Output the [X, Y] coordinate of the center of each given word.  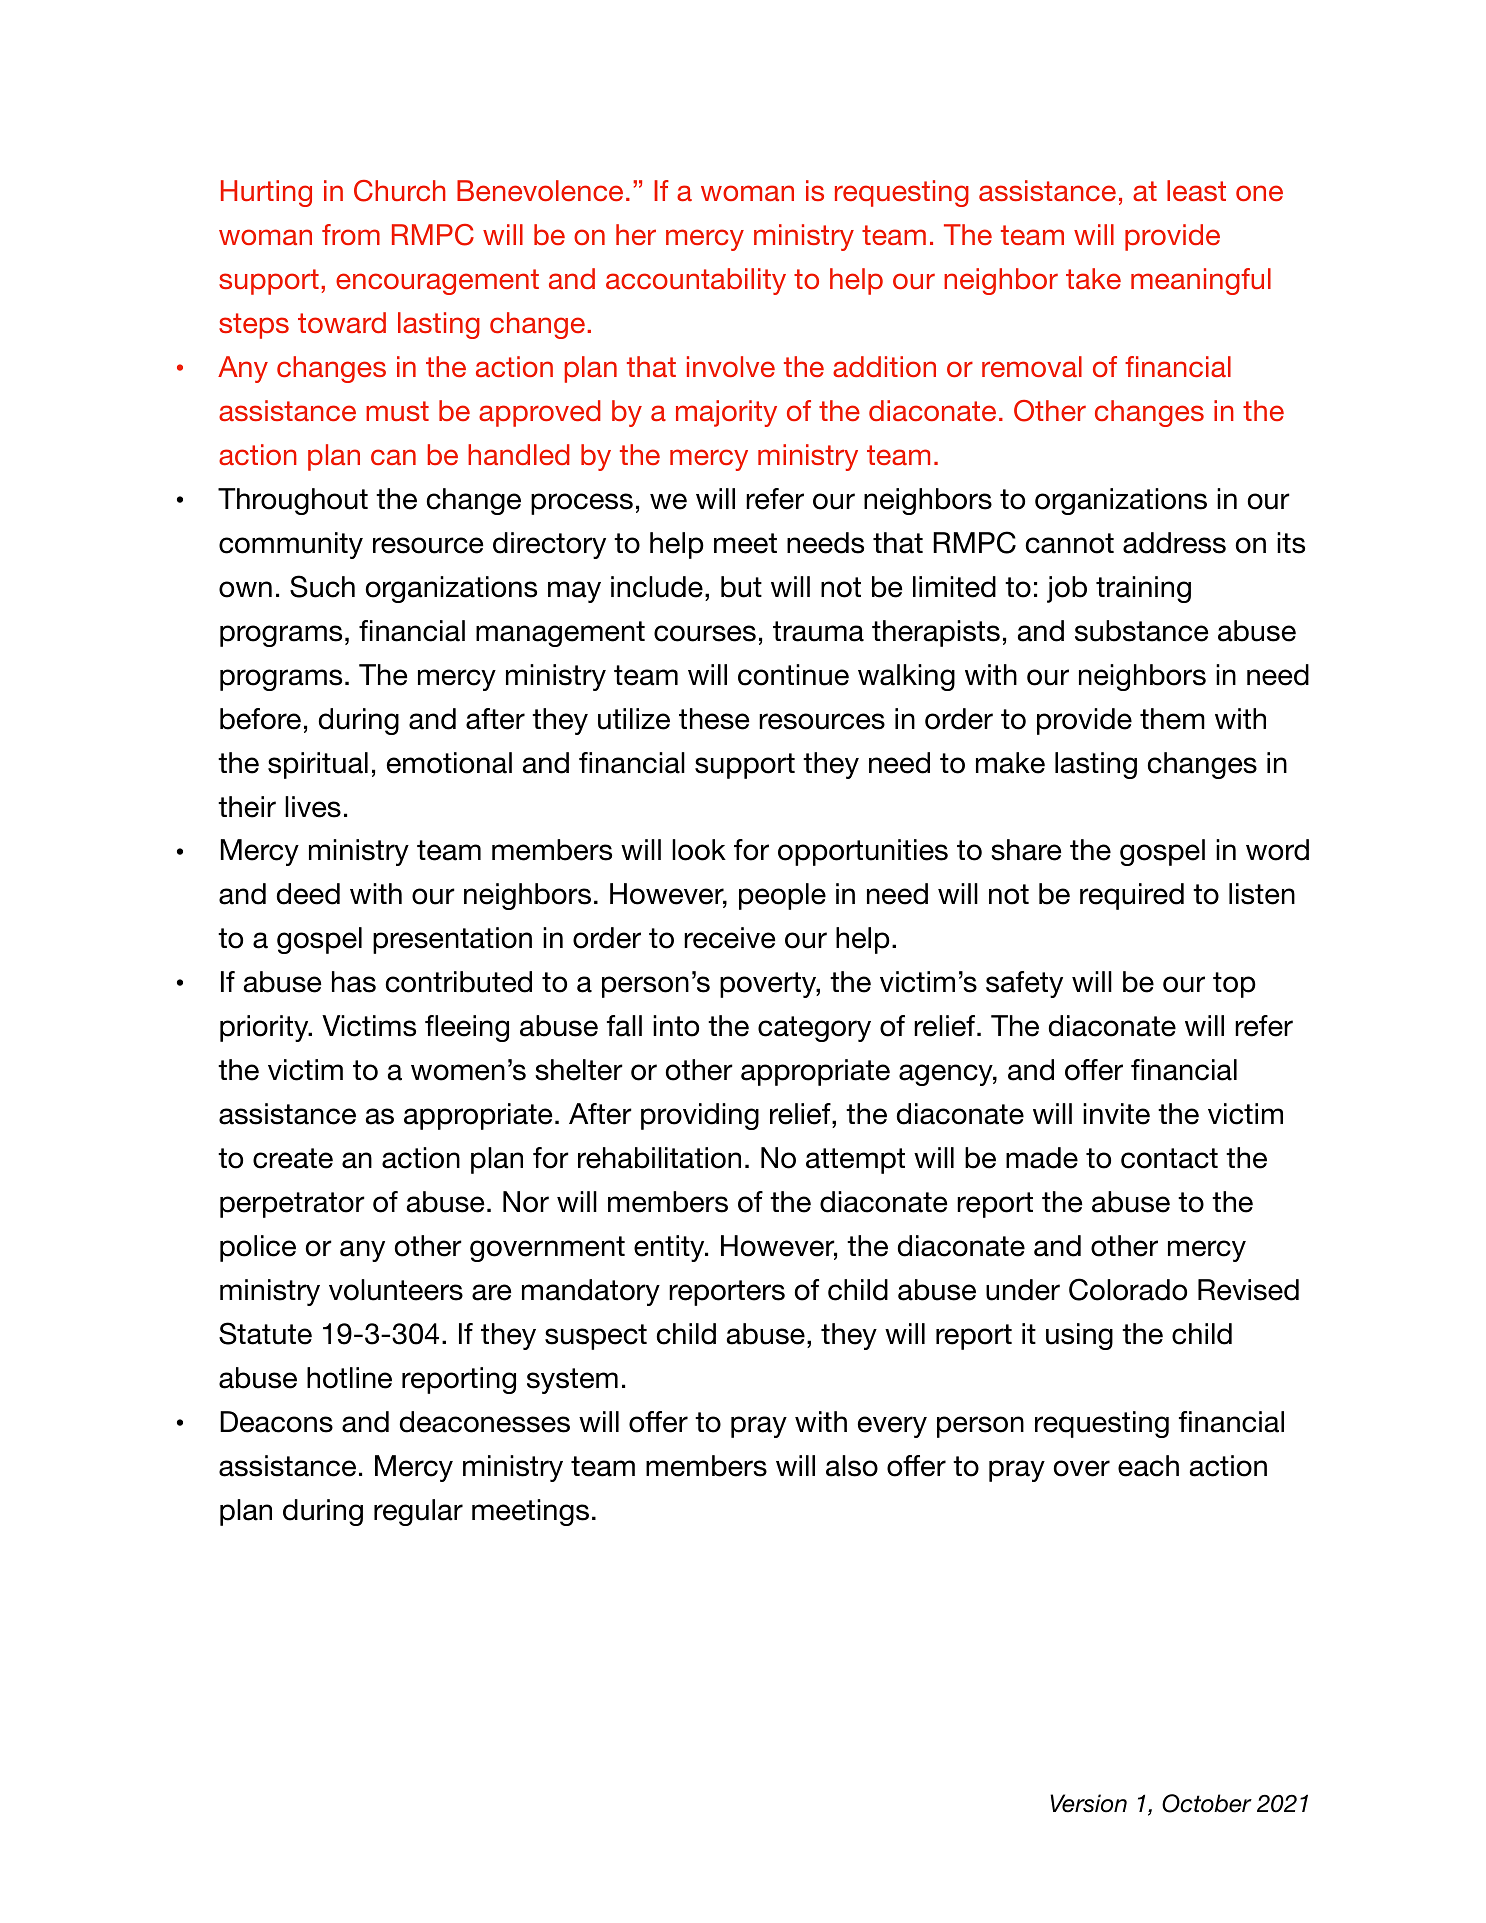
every [892, 1427]
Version [1088, 1803]
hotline [349, 1378]
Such [322, 586]
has [354, 982]
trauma [818, 631]
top [1234, 985]
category [814, 1029]
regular [418, 1512]
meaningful [1201, 281]
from [351, 234]
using [1079, 1336]
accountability [696, 281]
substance [1141, 631]
